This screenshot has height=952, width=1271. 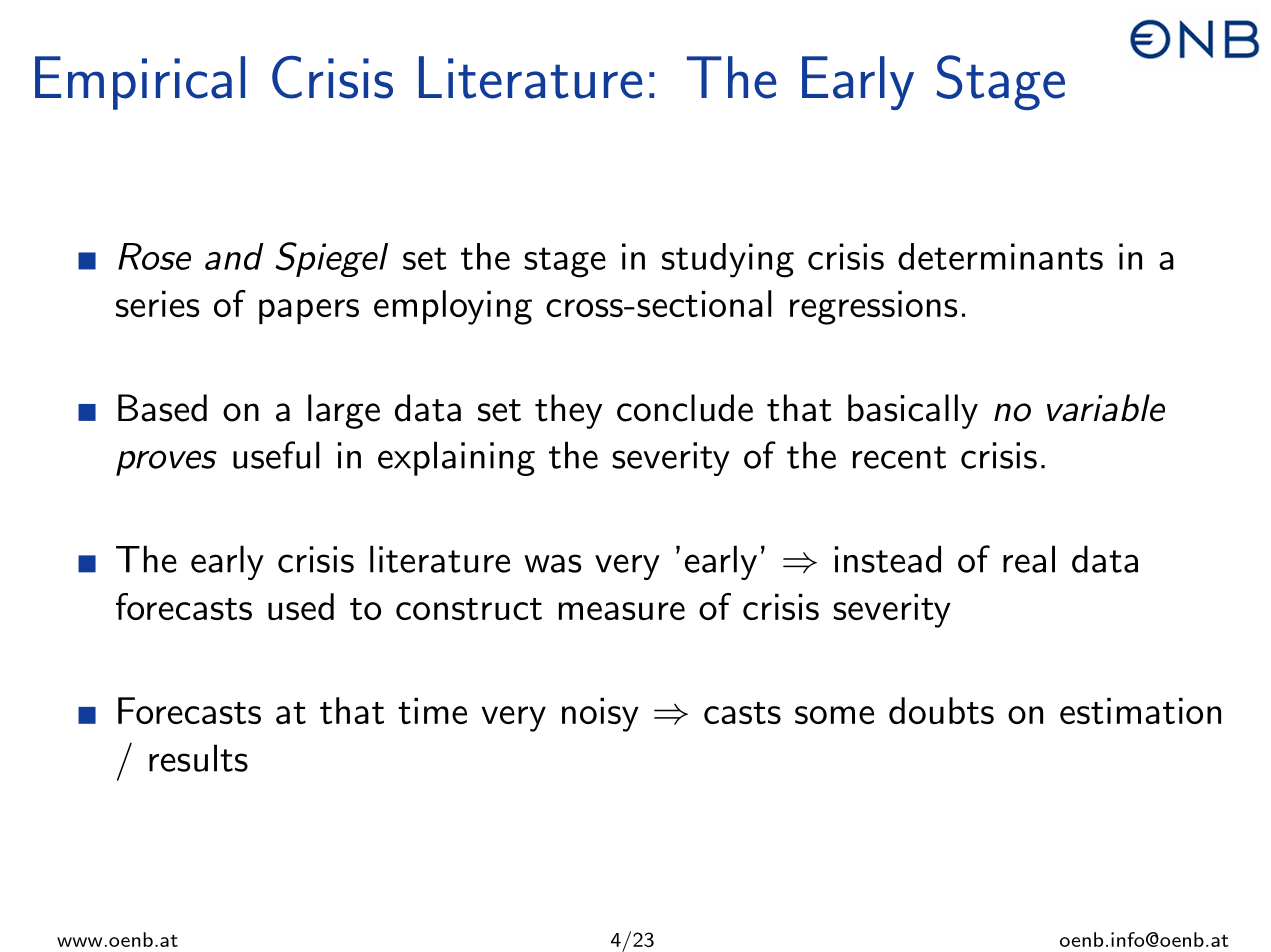 I want to click on results, so click(x=198, y=758).
